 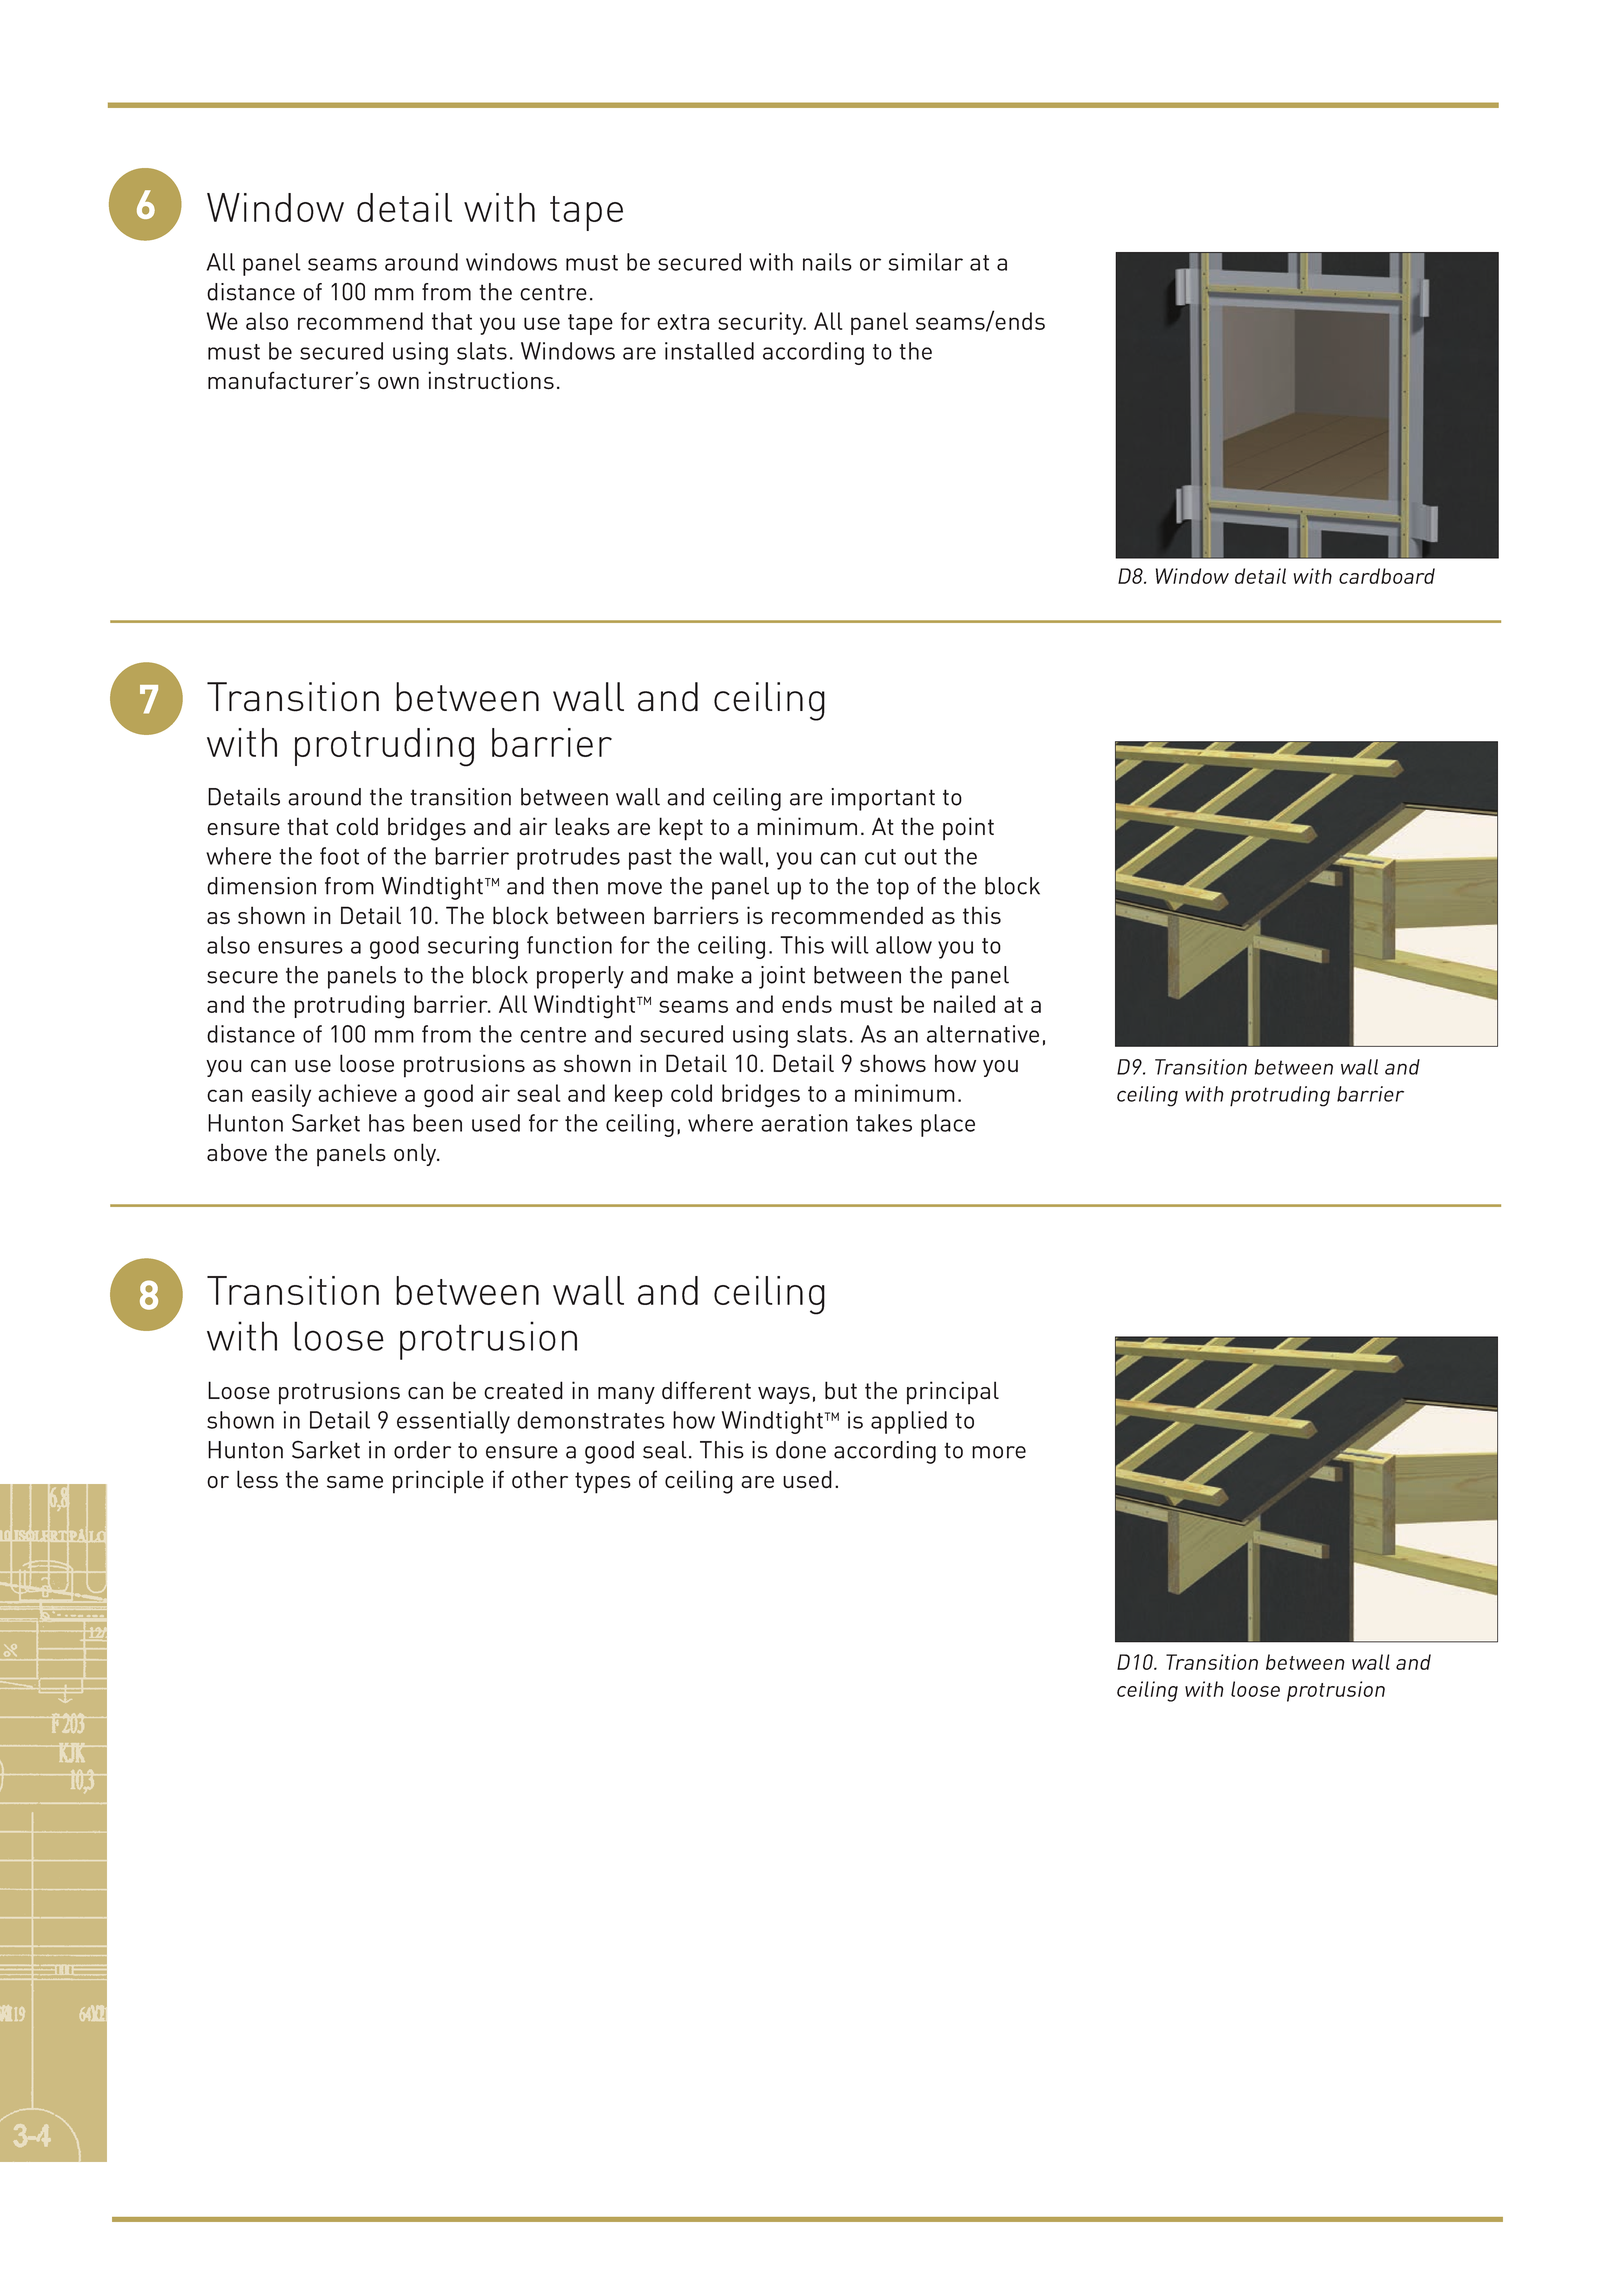 What do you see at coordinates (884, 1123) in the image?
I see `takes` at bounding box center [884, 1123].
